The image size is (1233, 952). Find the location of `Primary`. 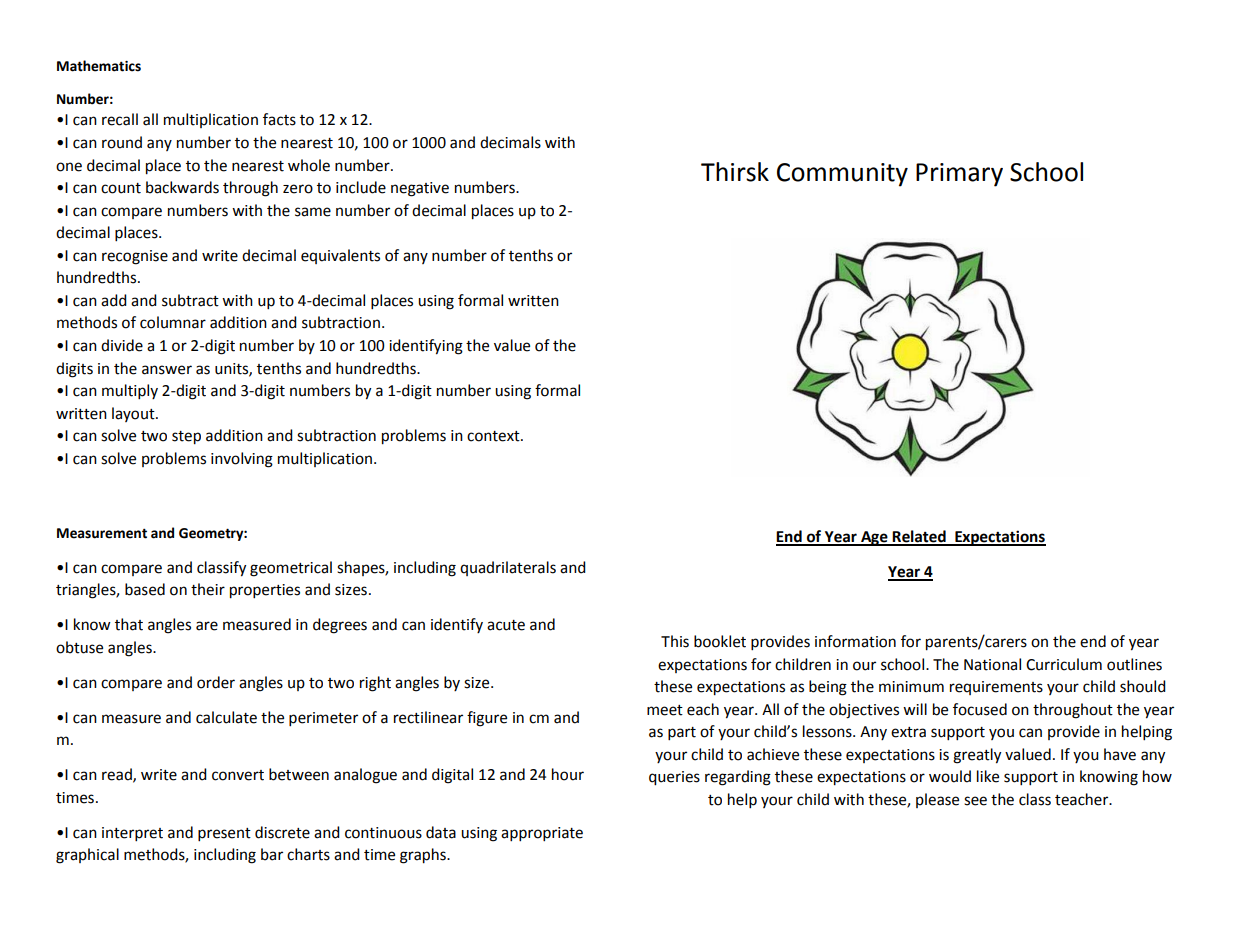

Primary is located at coordinates (959, 175).
